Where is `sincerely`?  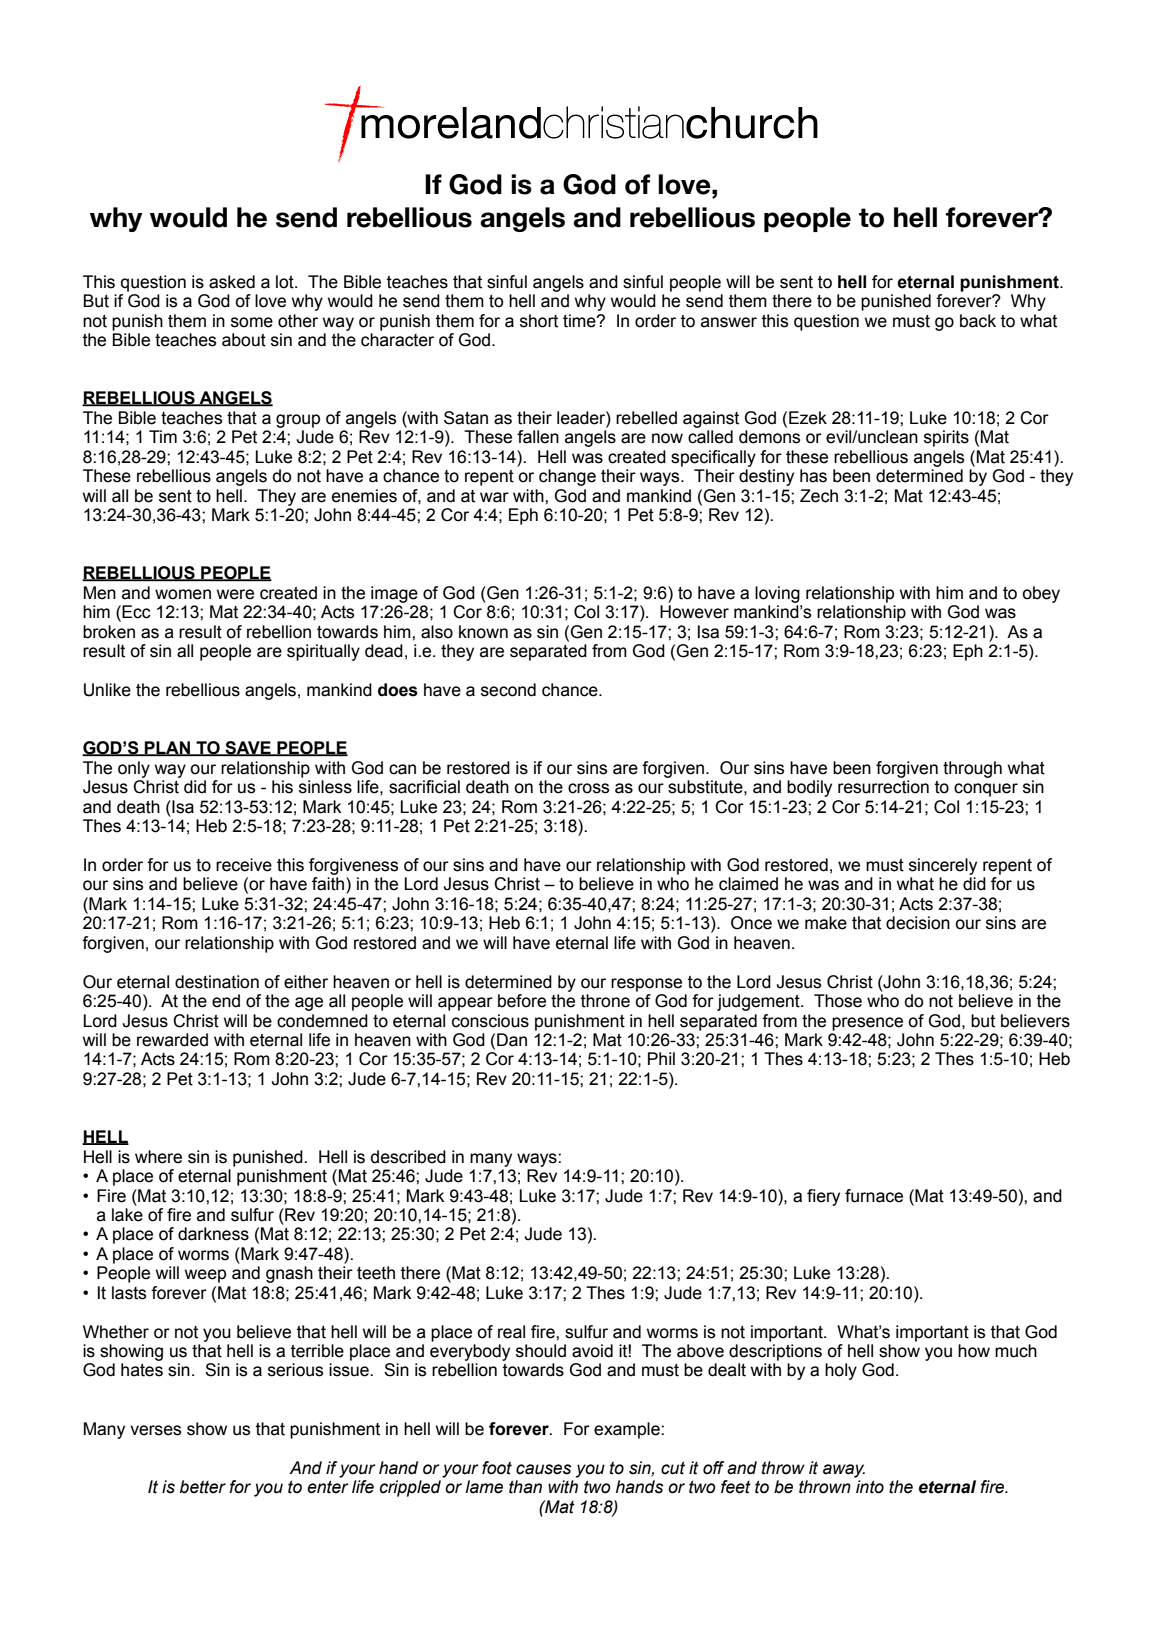
sincerely is located at coordinates (943, 866).
